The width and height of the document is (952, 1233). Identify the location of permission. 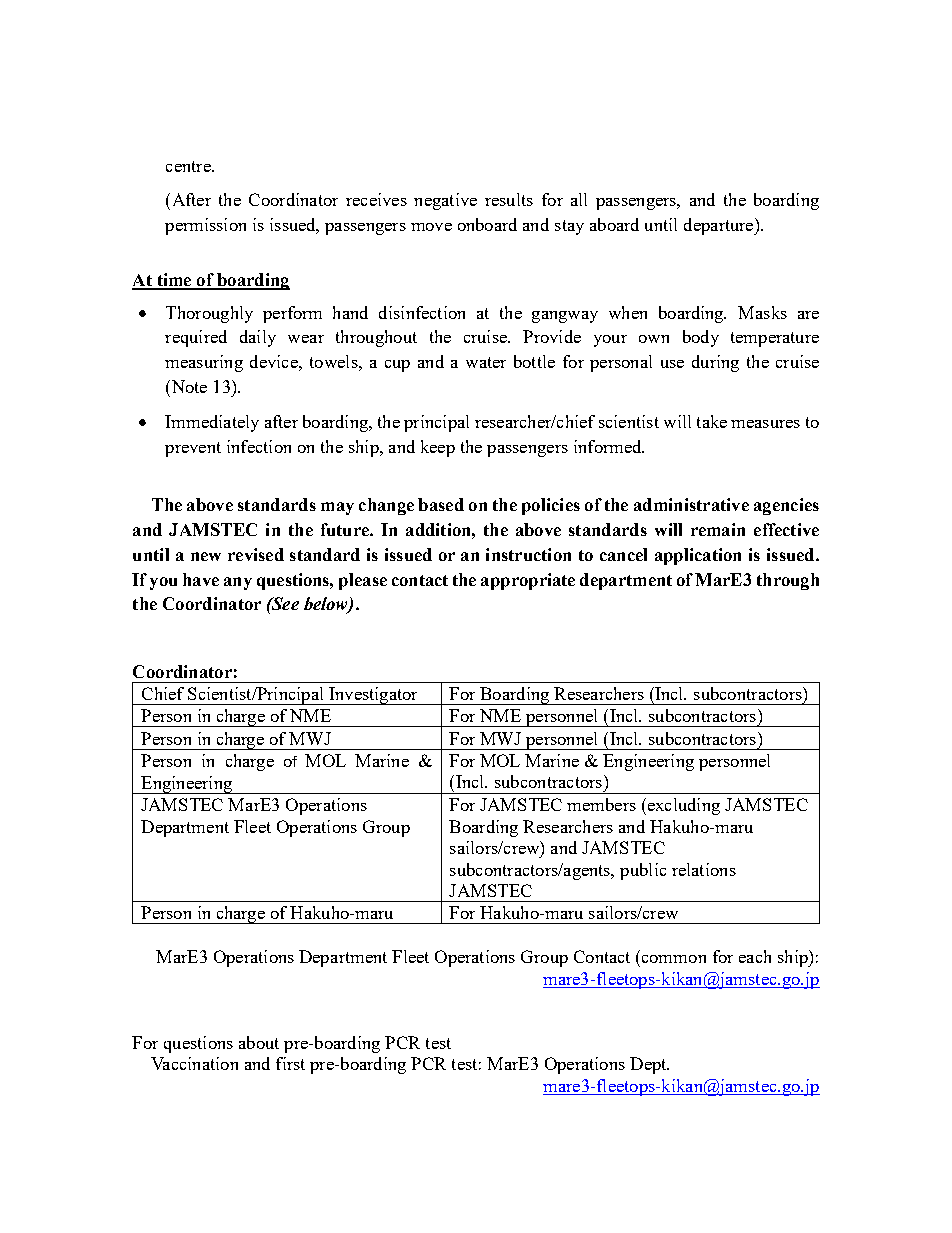
(205, 226).
